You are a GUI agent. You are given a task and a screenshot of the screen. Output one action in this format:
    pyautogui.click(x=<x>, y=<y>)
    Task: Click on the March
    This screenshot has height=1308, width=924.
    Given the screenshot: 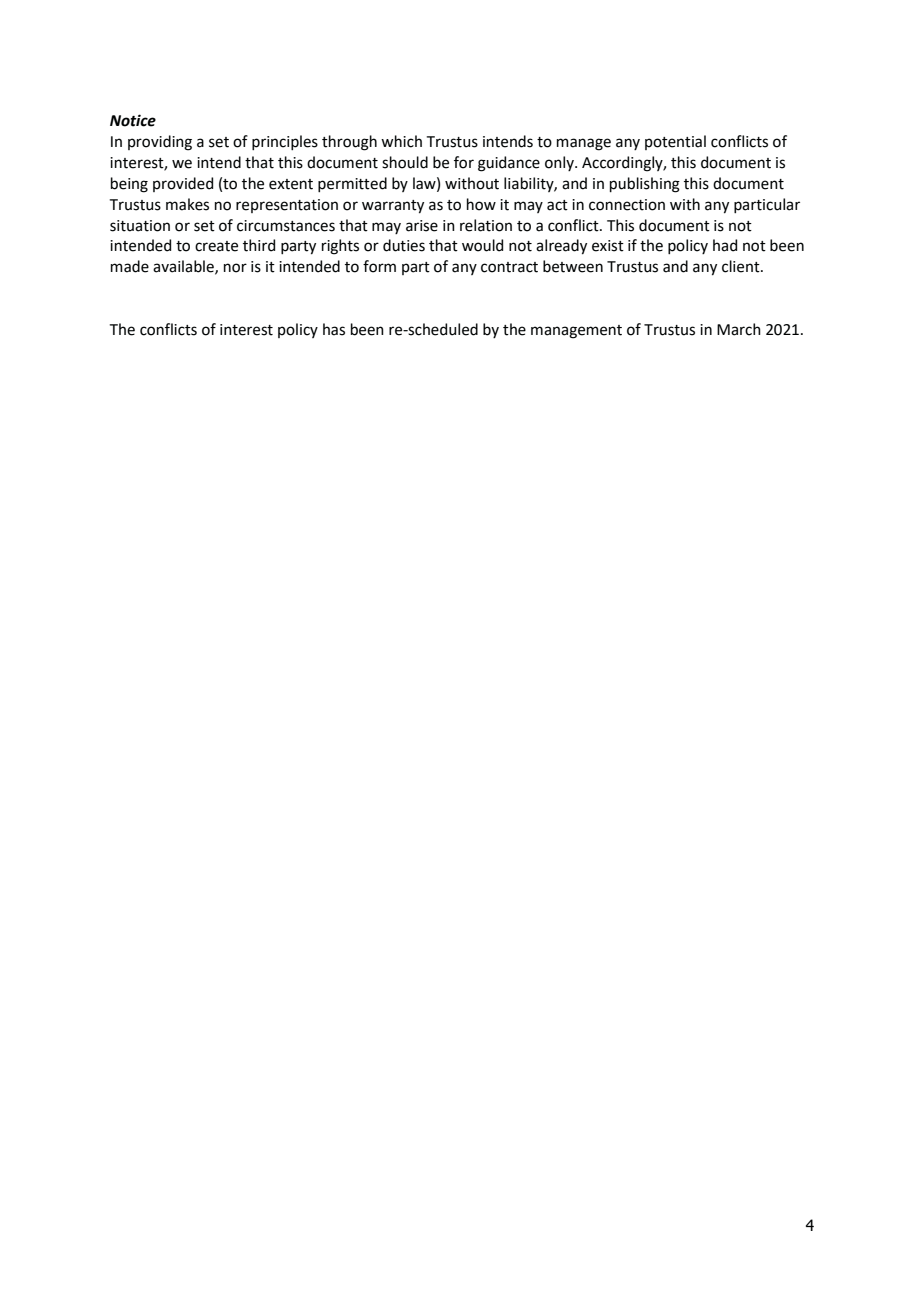 What is the action you would take?
    pyautogui.click(x=739, y=329)
